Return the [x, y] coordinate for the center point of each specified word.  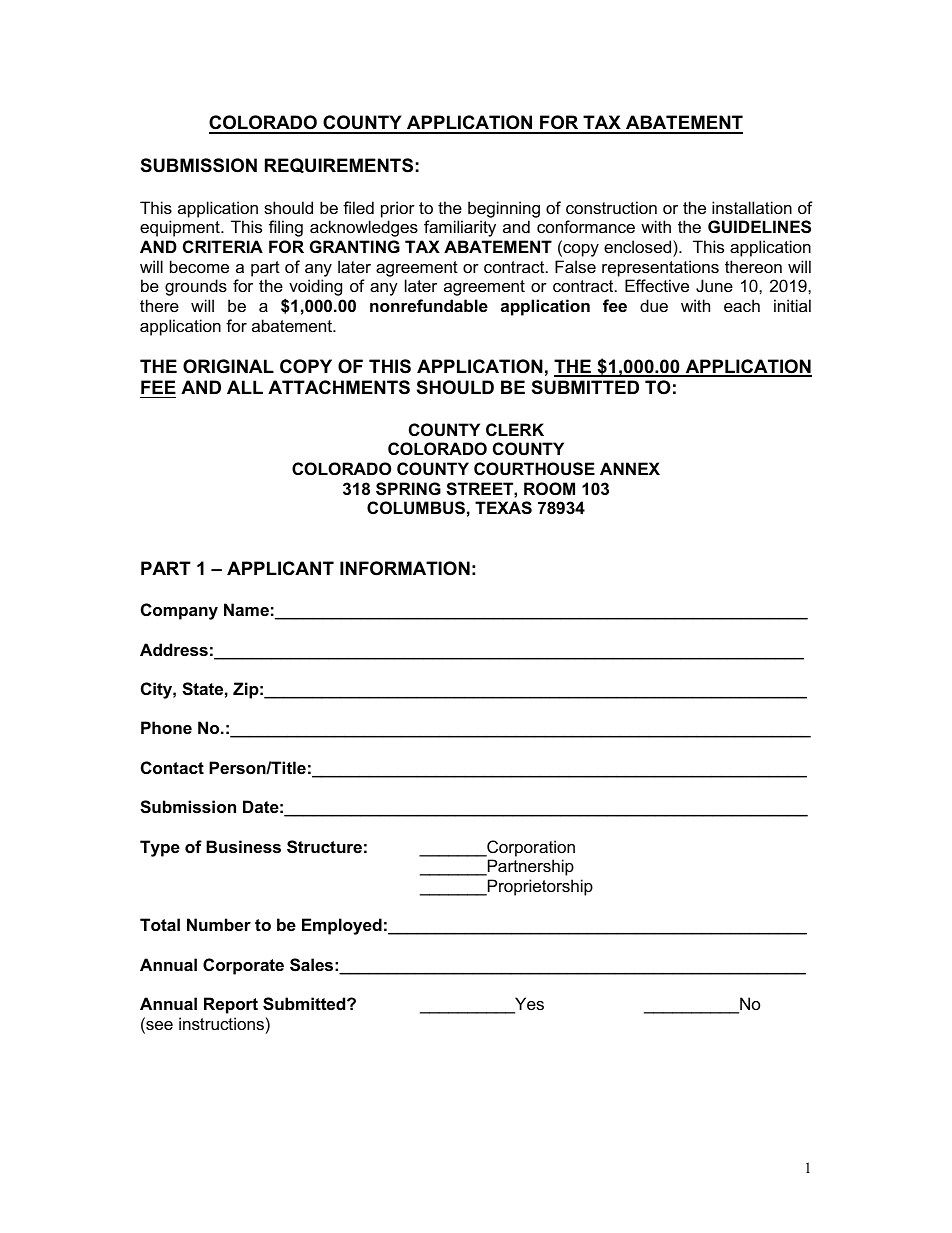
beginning [504, 209]
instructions [221, 1023]
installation [752, 207]
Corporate [243, 966]
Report [231, 1005]
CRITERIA [223, 246]
